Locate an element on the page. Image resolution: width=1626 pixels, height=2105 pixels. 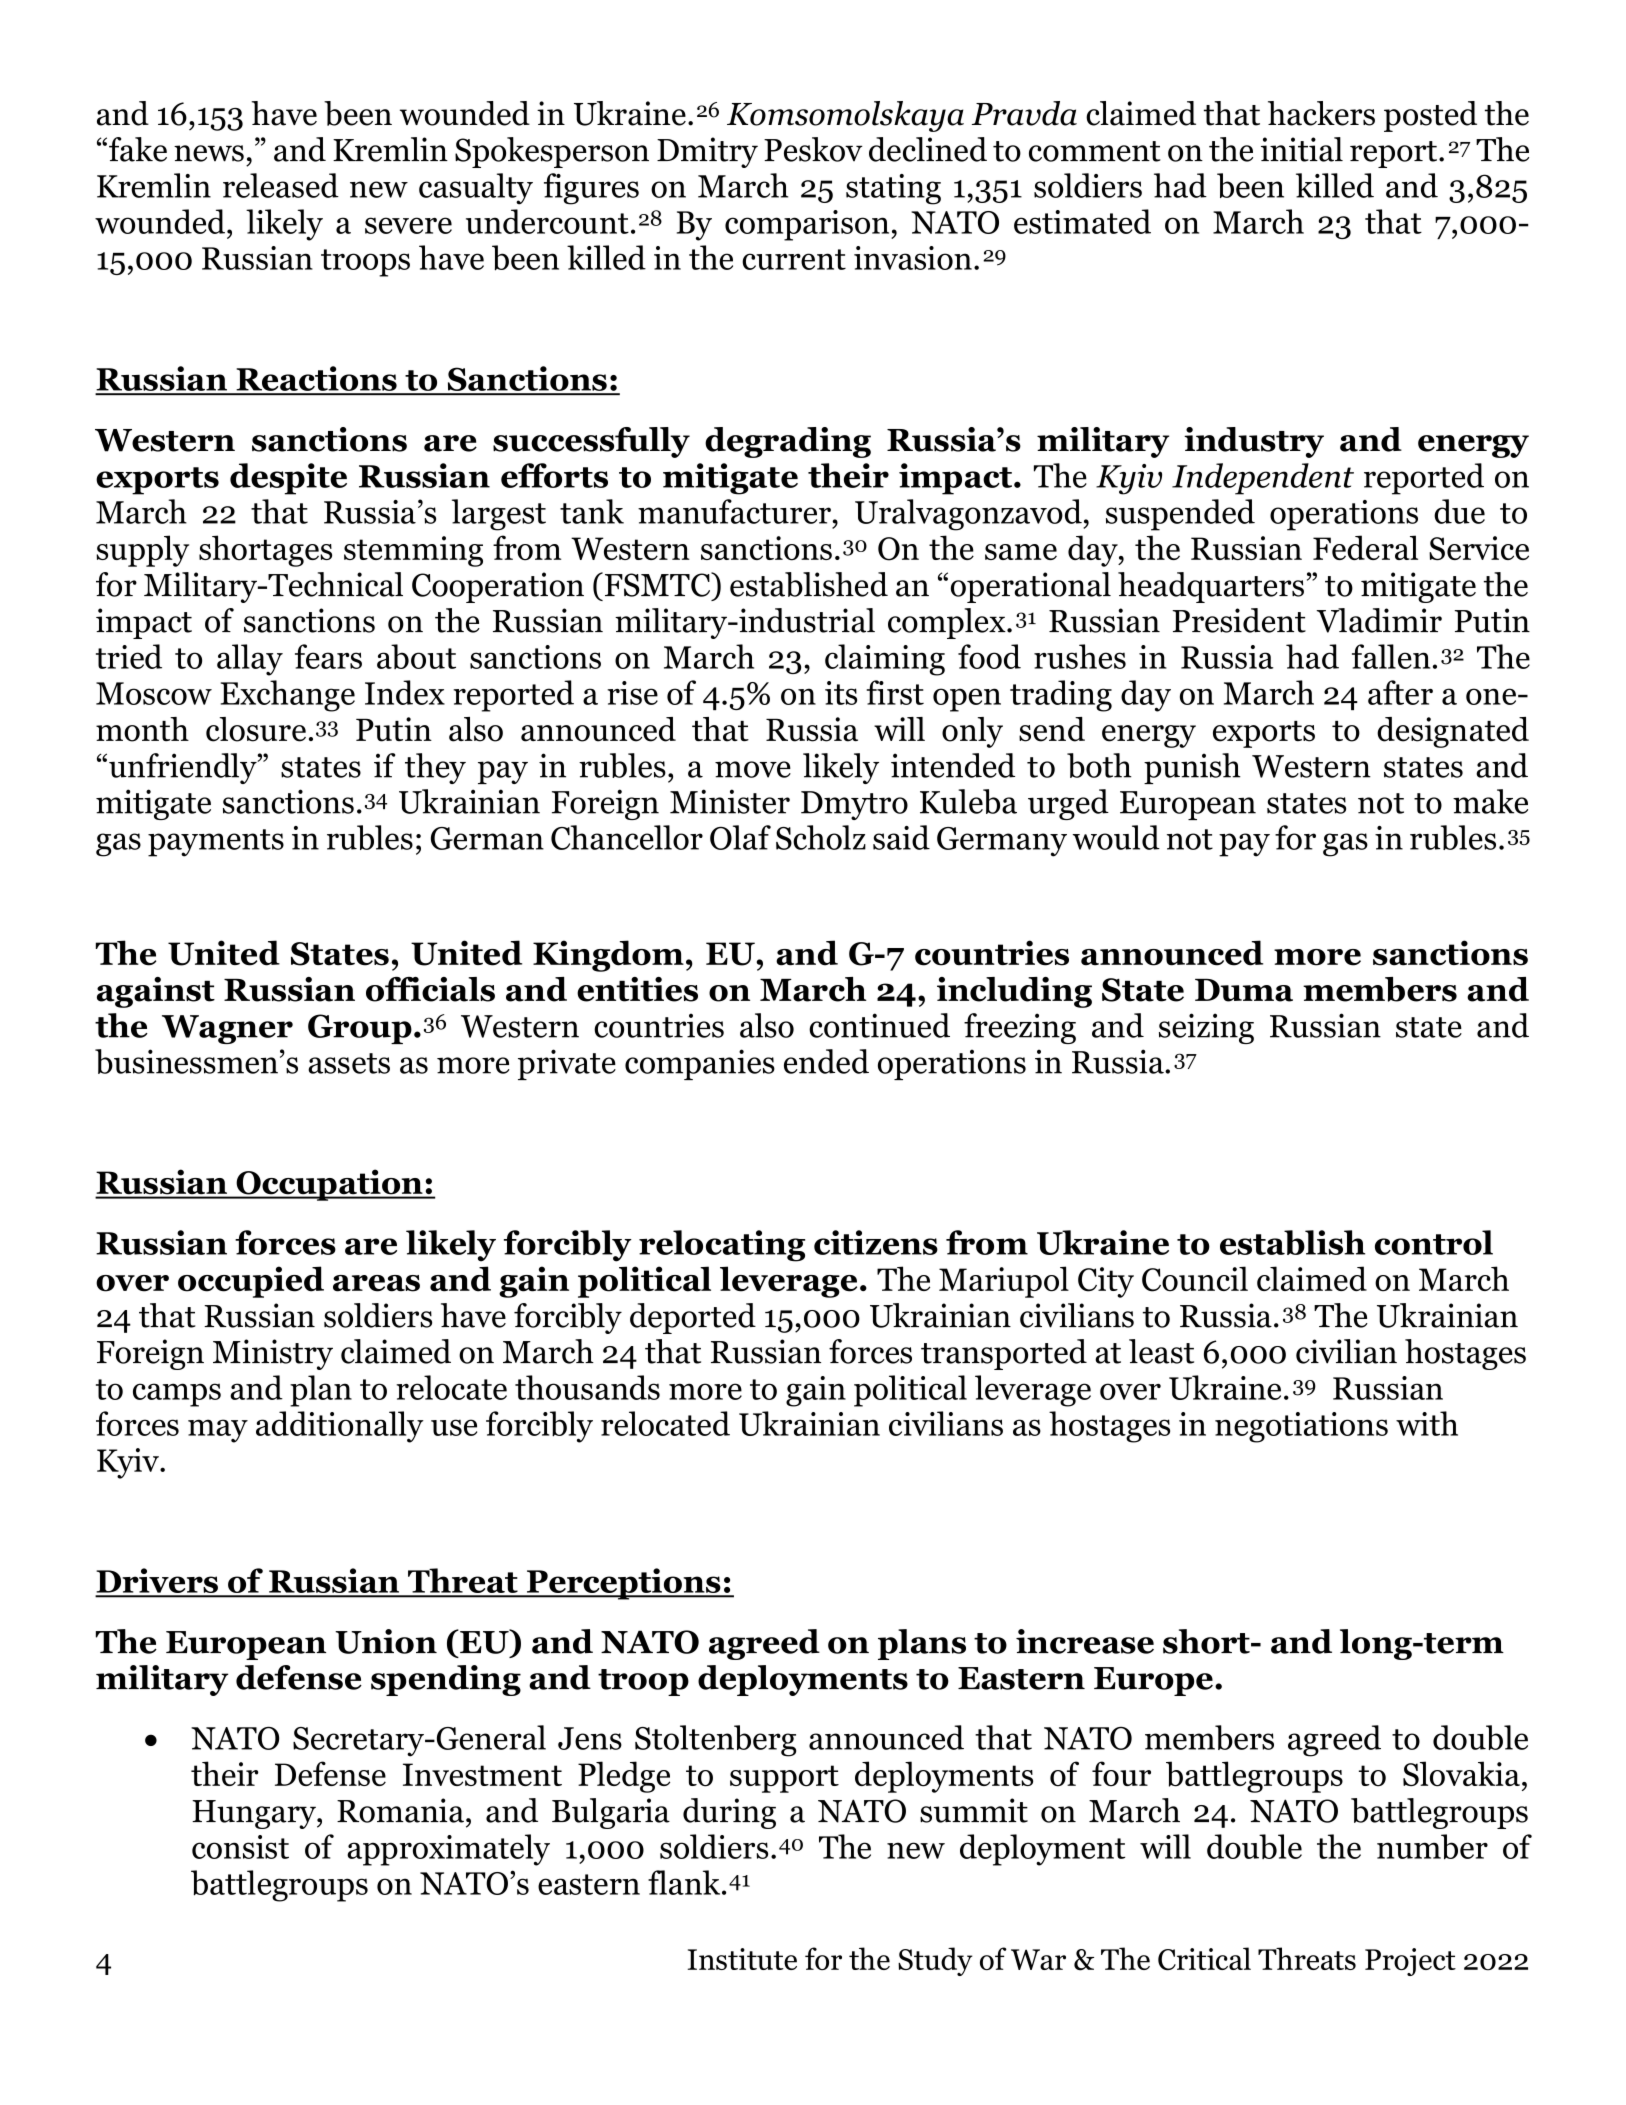
consist is located at coordinates (240, 1847).
